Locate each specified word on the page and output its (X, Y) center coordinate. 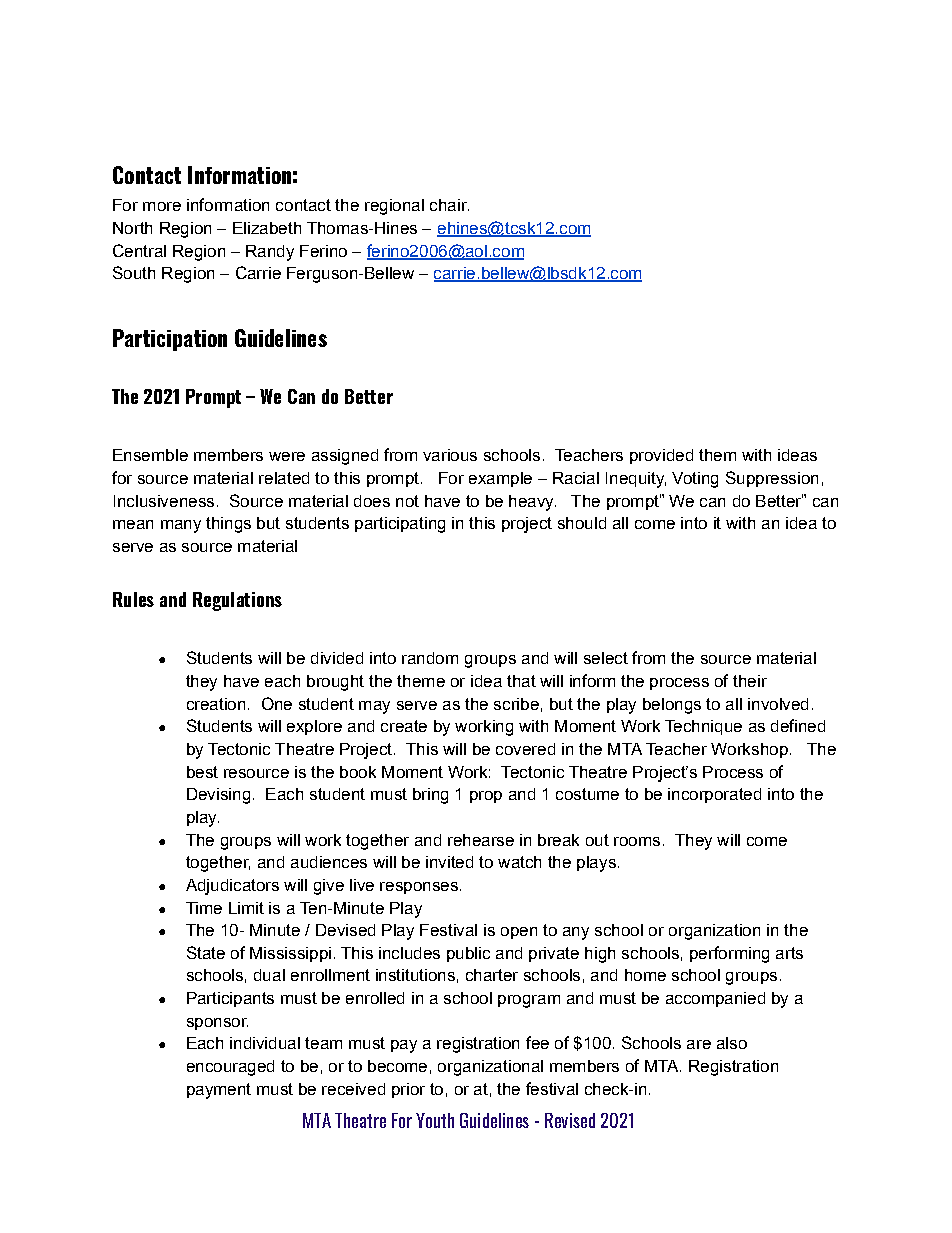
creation (216, 704)
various (450, 455)
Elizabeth (267, 228)
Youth (435, 1120)
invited (449, 862)
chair (449, 205)
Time (204, 908)
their (750, 681)
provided (661, 456)
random (430, 658)
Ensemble (150, 455)
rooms (637, 841)
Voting (695, 480)
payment (219, 1091)
